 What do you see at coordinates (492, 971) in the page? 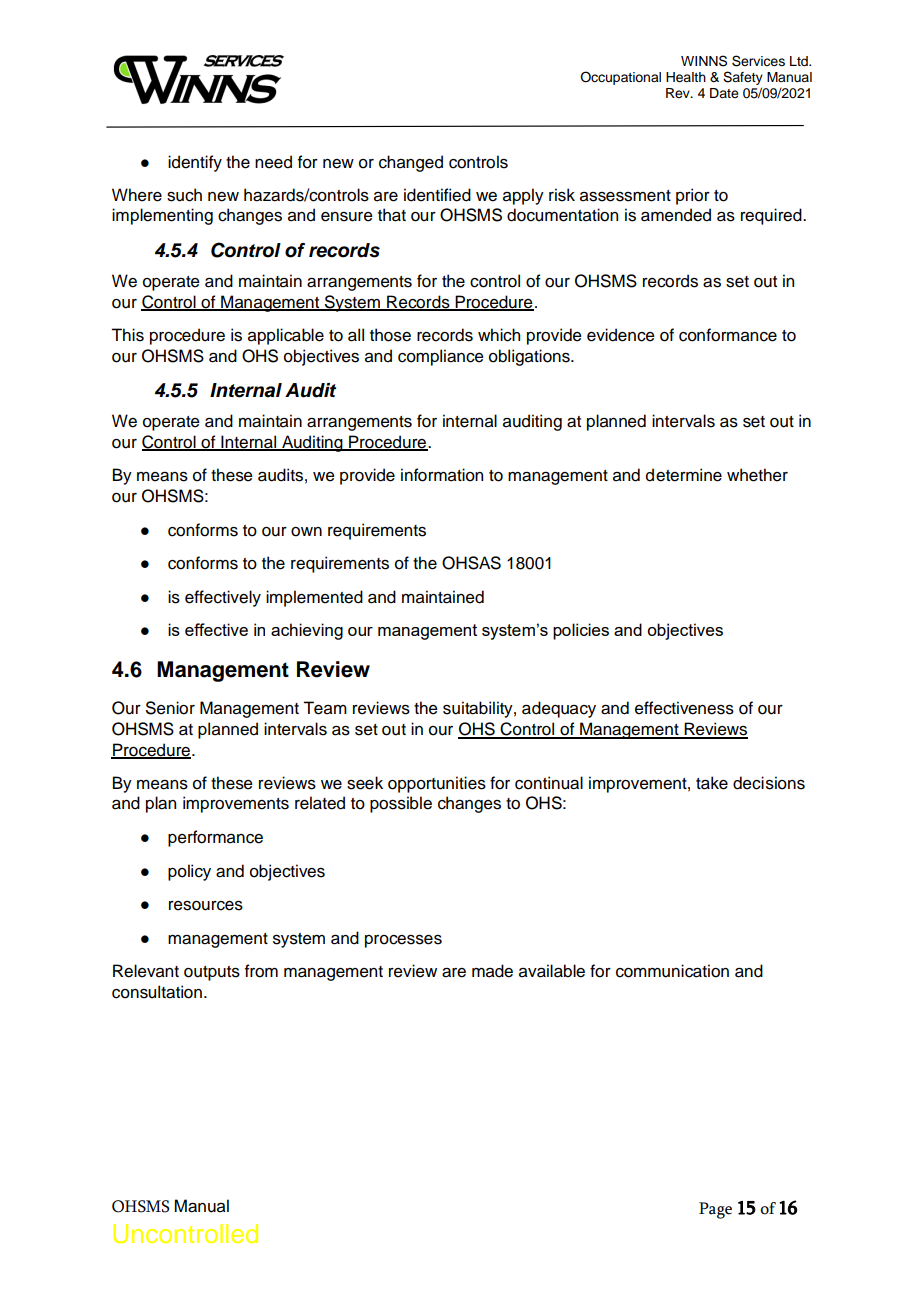
I see `made` at bounding box center [492, 971].
